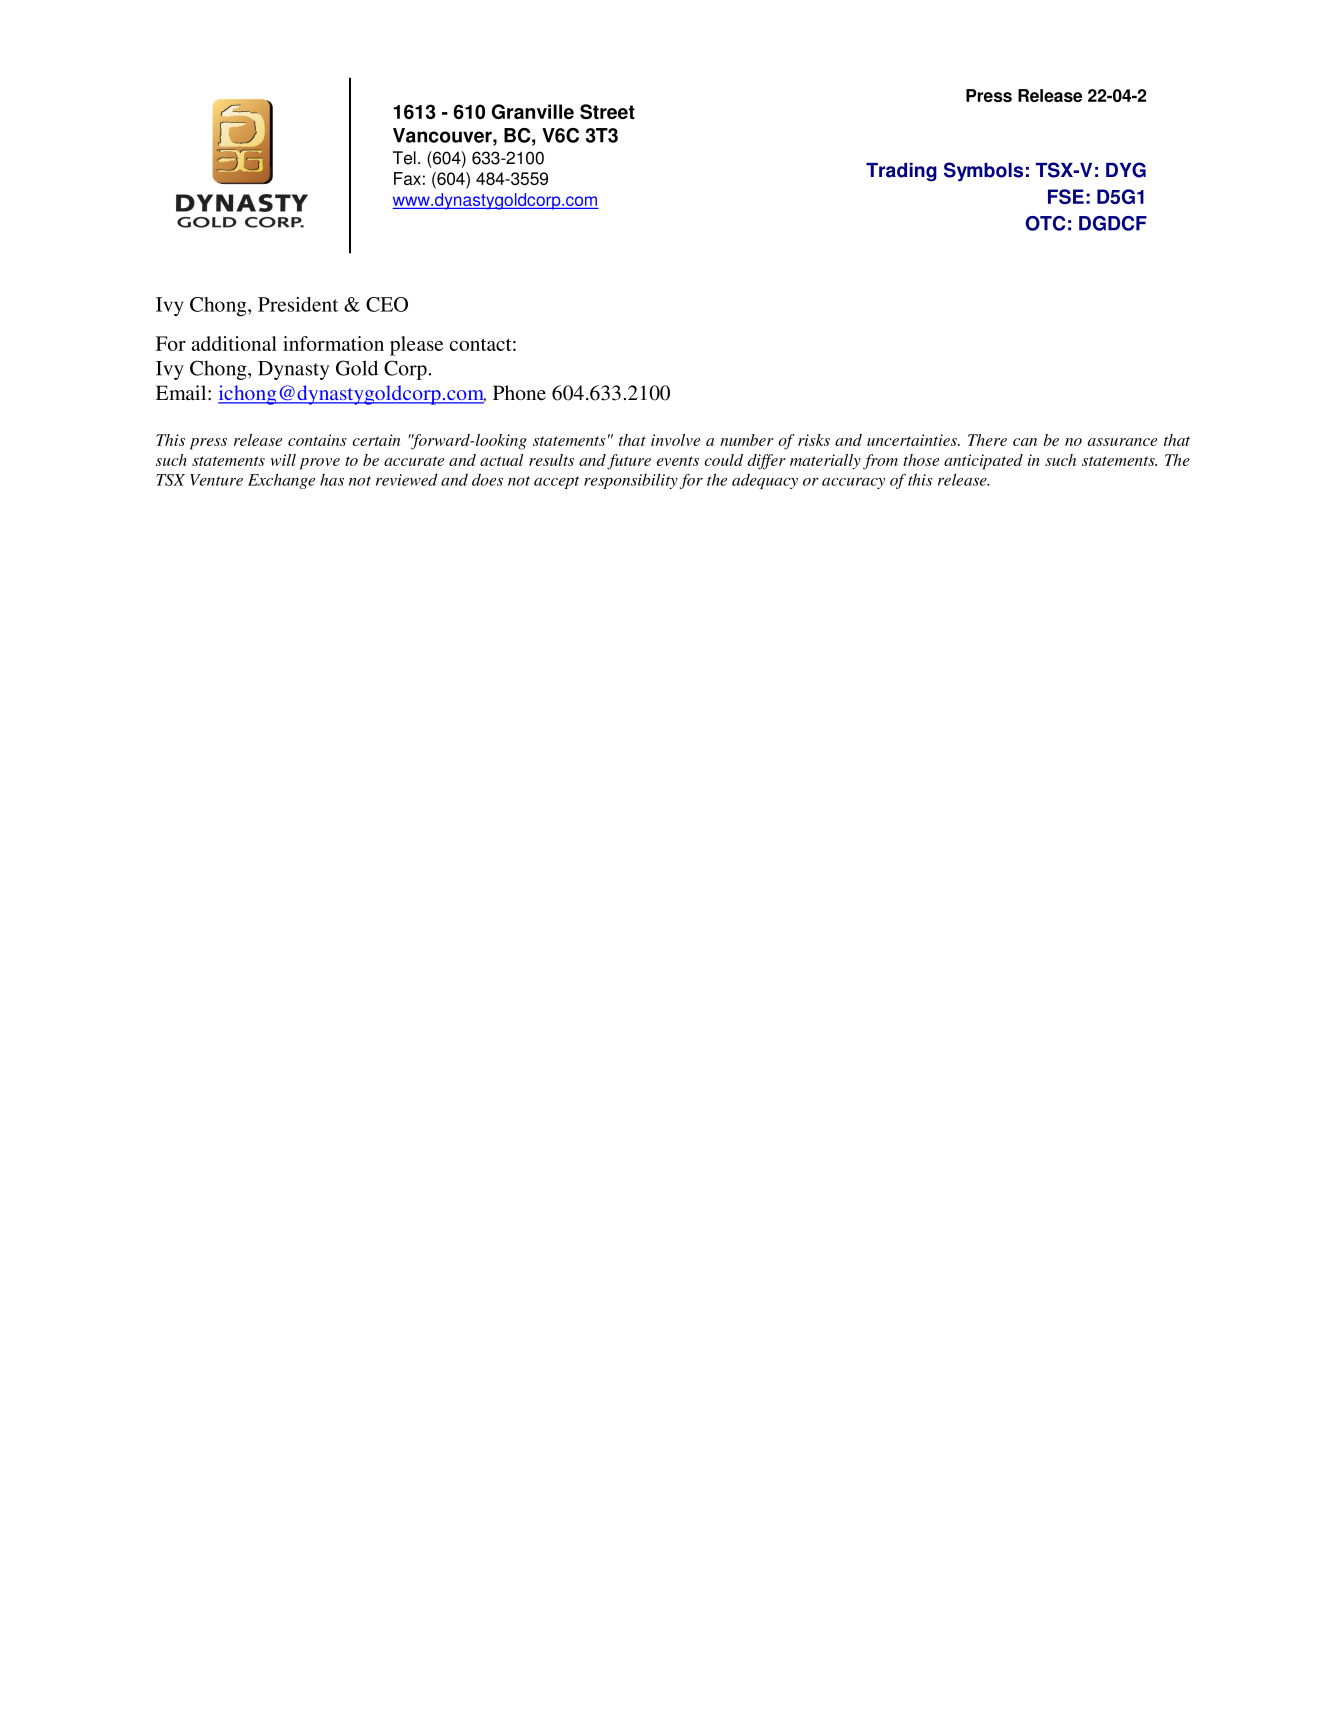  What do you see at coordinates (281, 481) in the document?
I see `Exchange` at bounding box center [281, 481].
